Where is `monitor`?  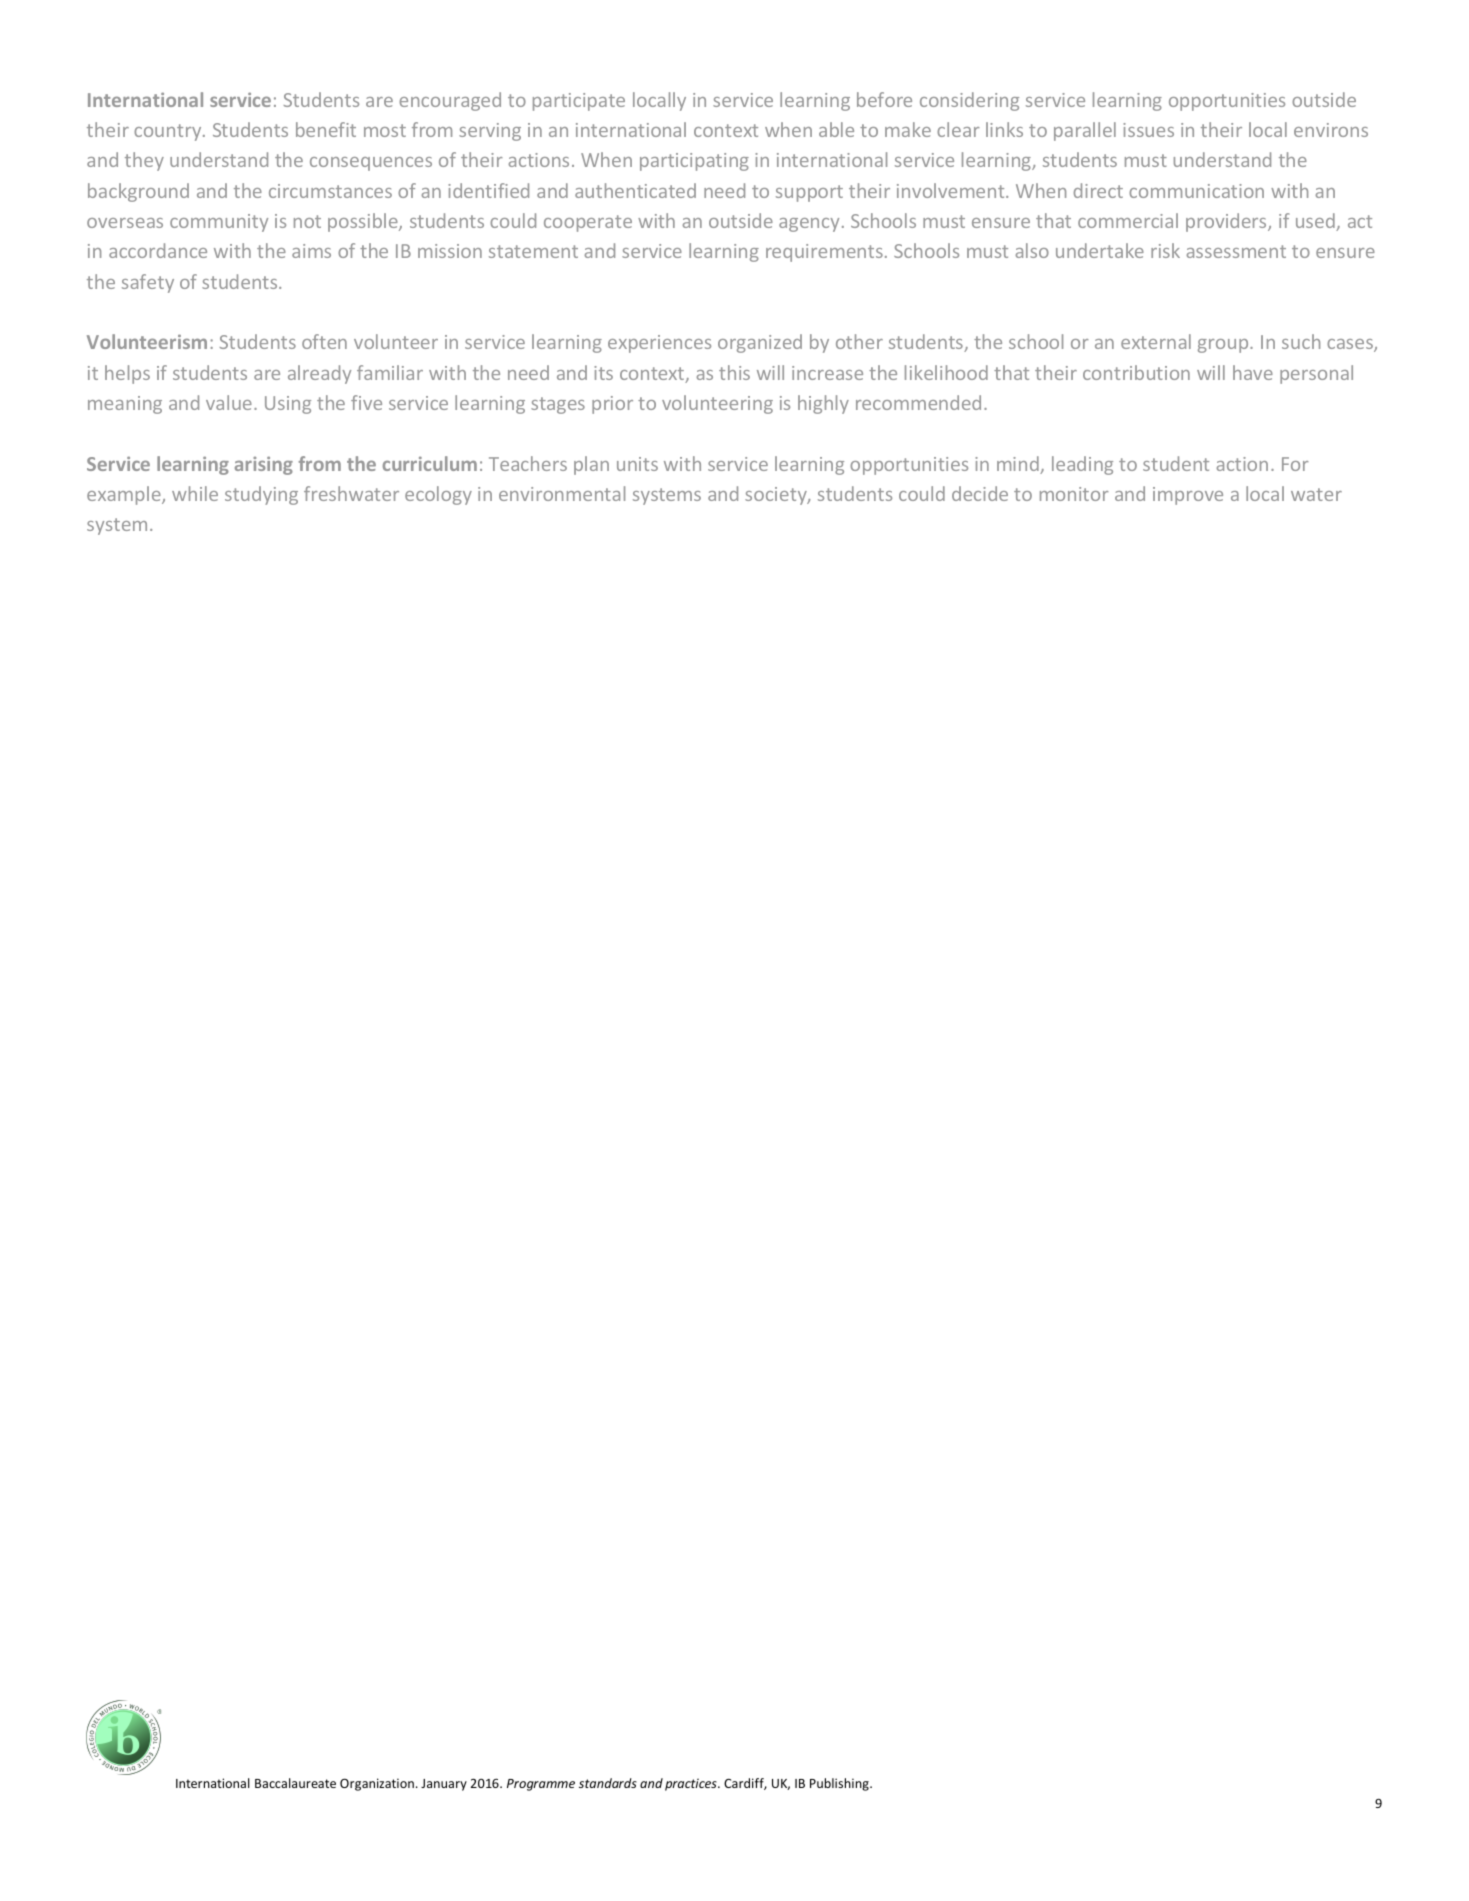 monitor is located at coordinates (1074, 494).
